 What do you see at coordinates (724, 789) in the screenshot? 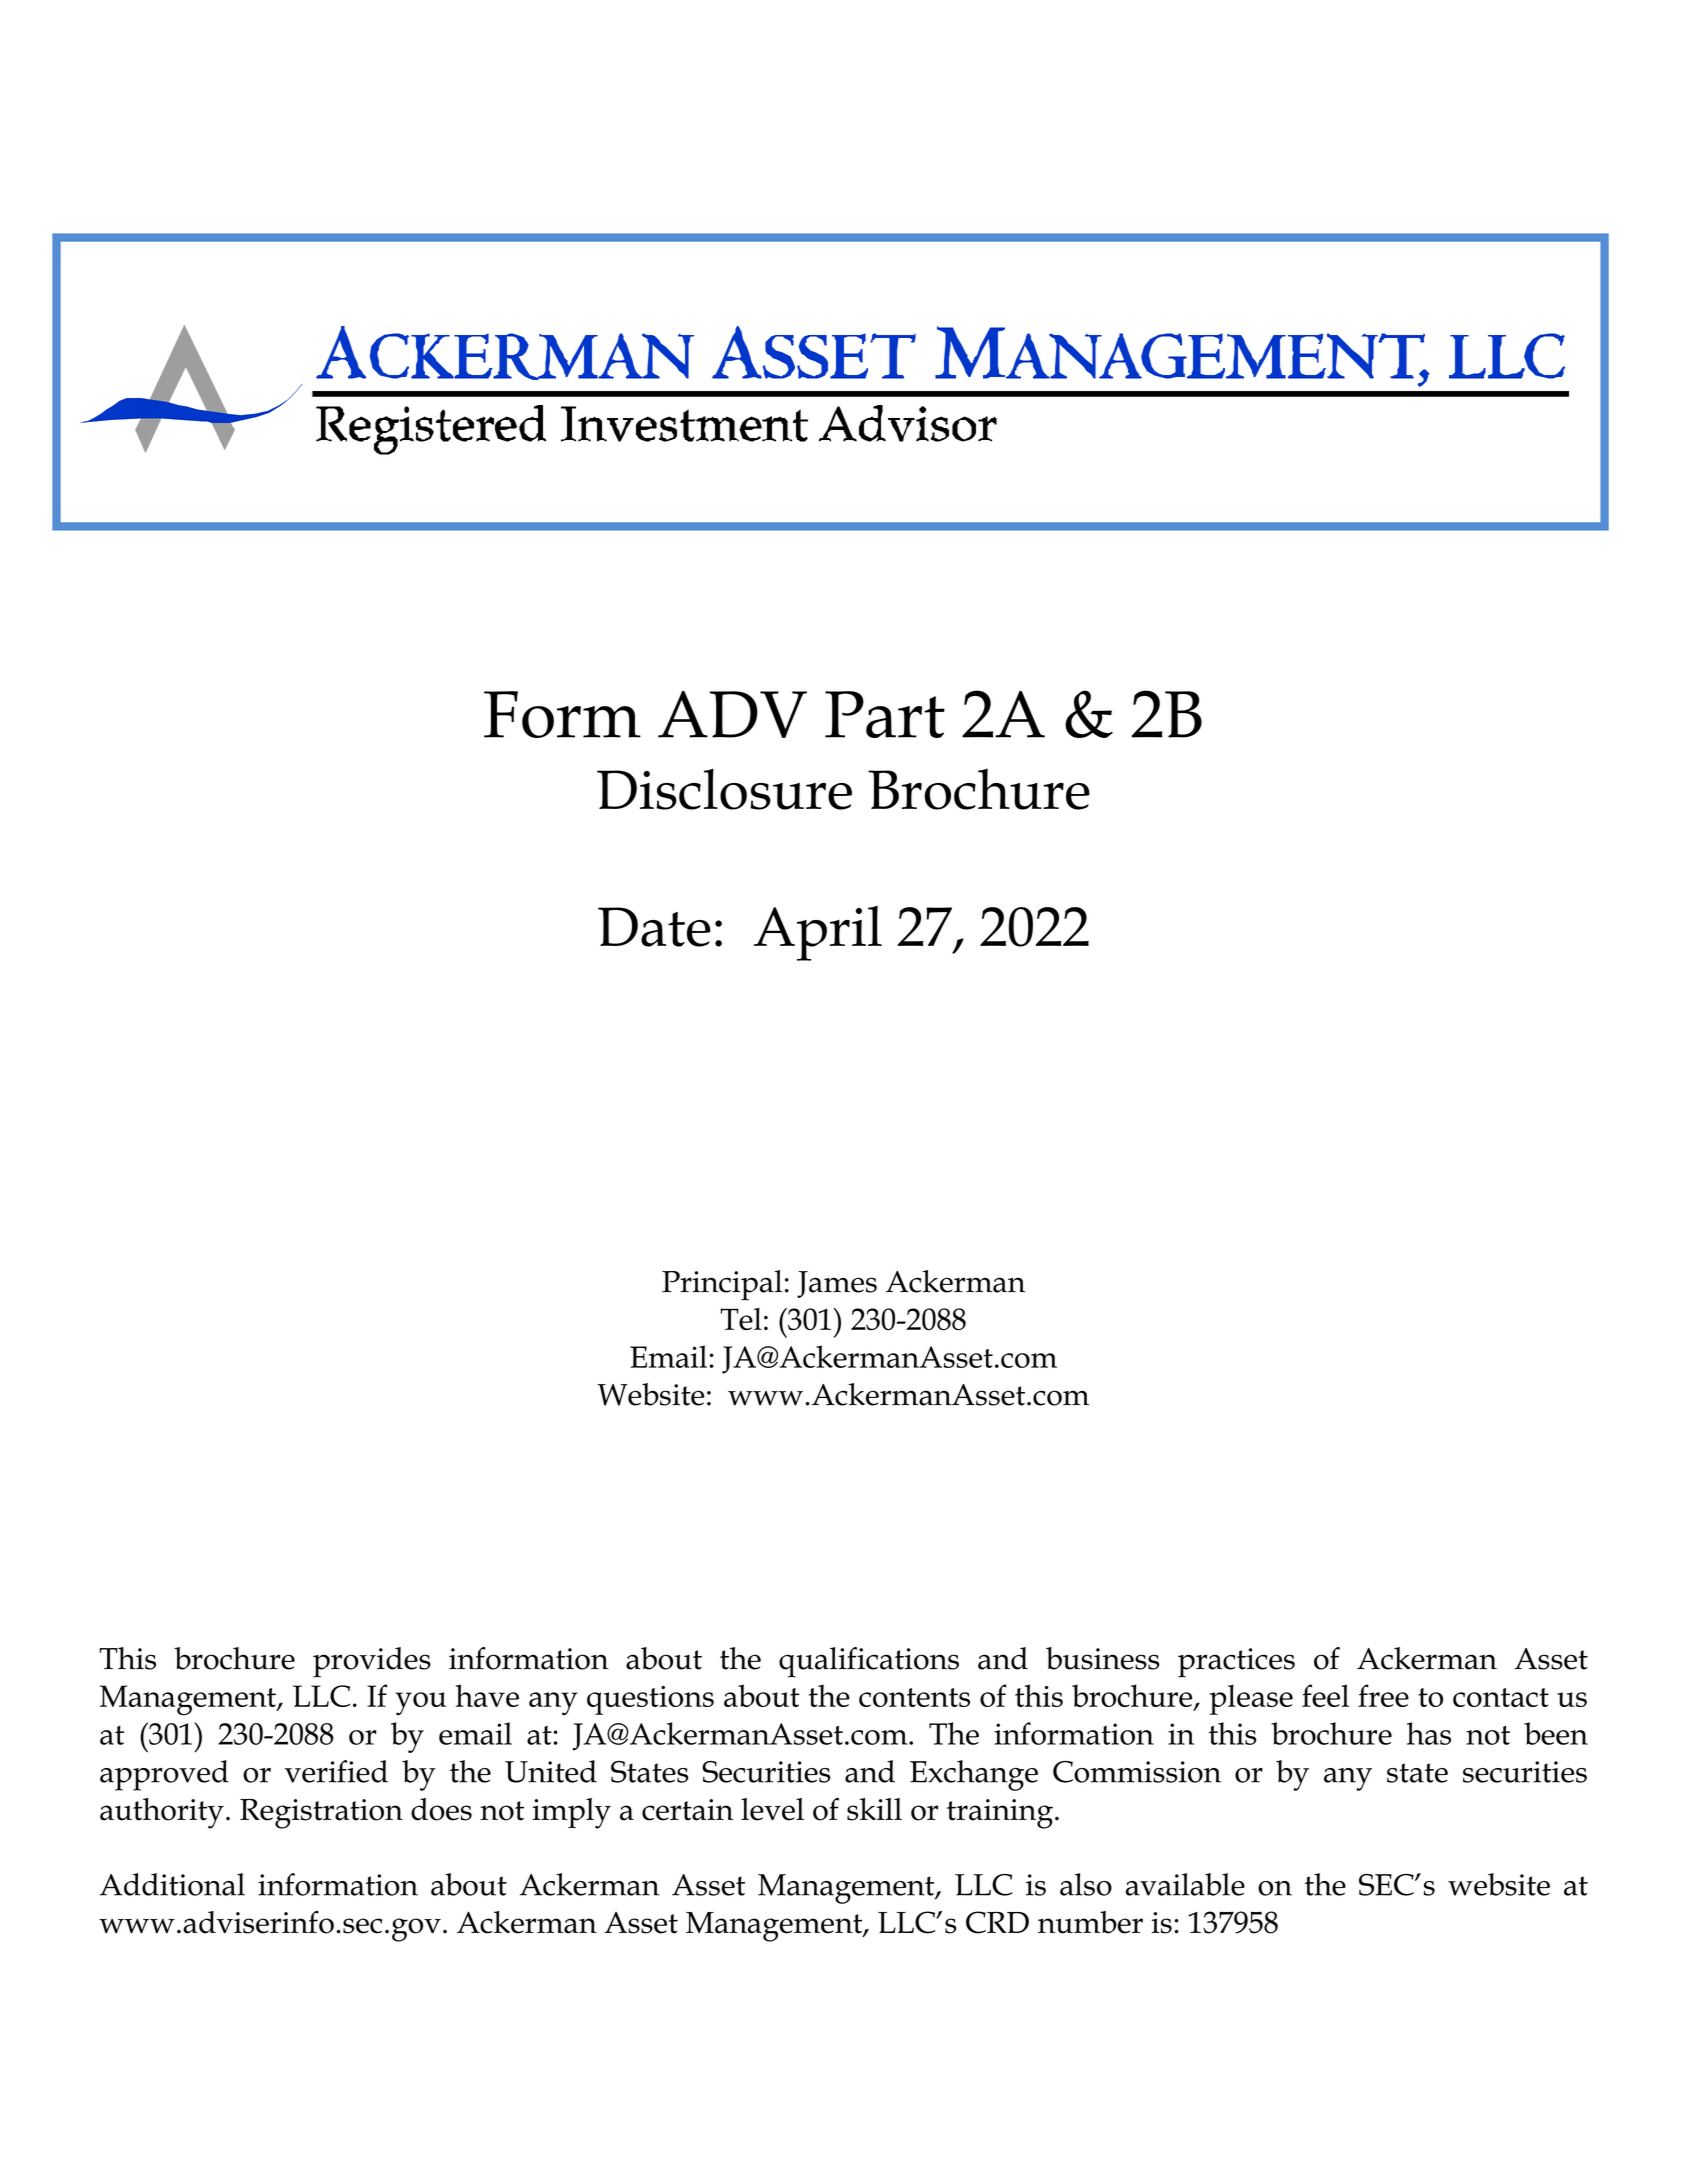
I see `Disclosure` at bounding box center [724, 789].
